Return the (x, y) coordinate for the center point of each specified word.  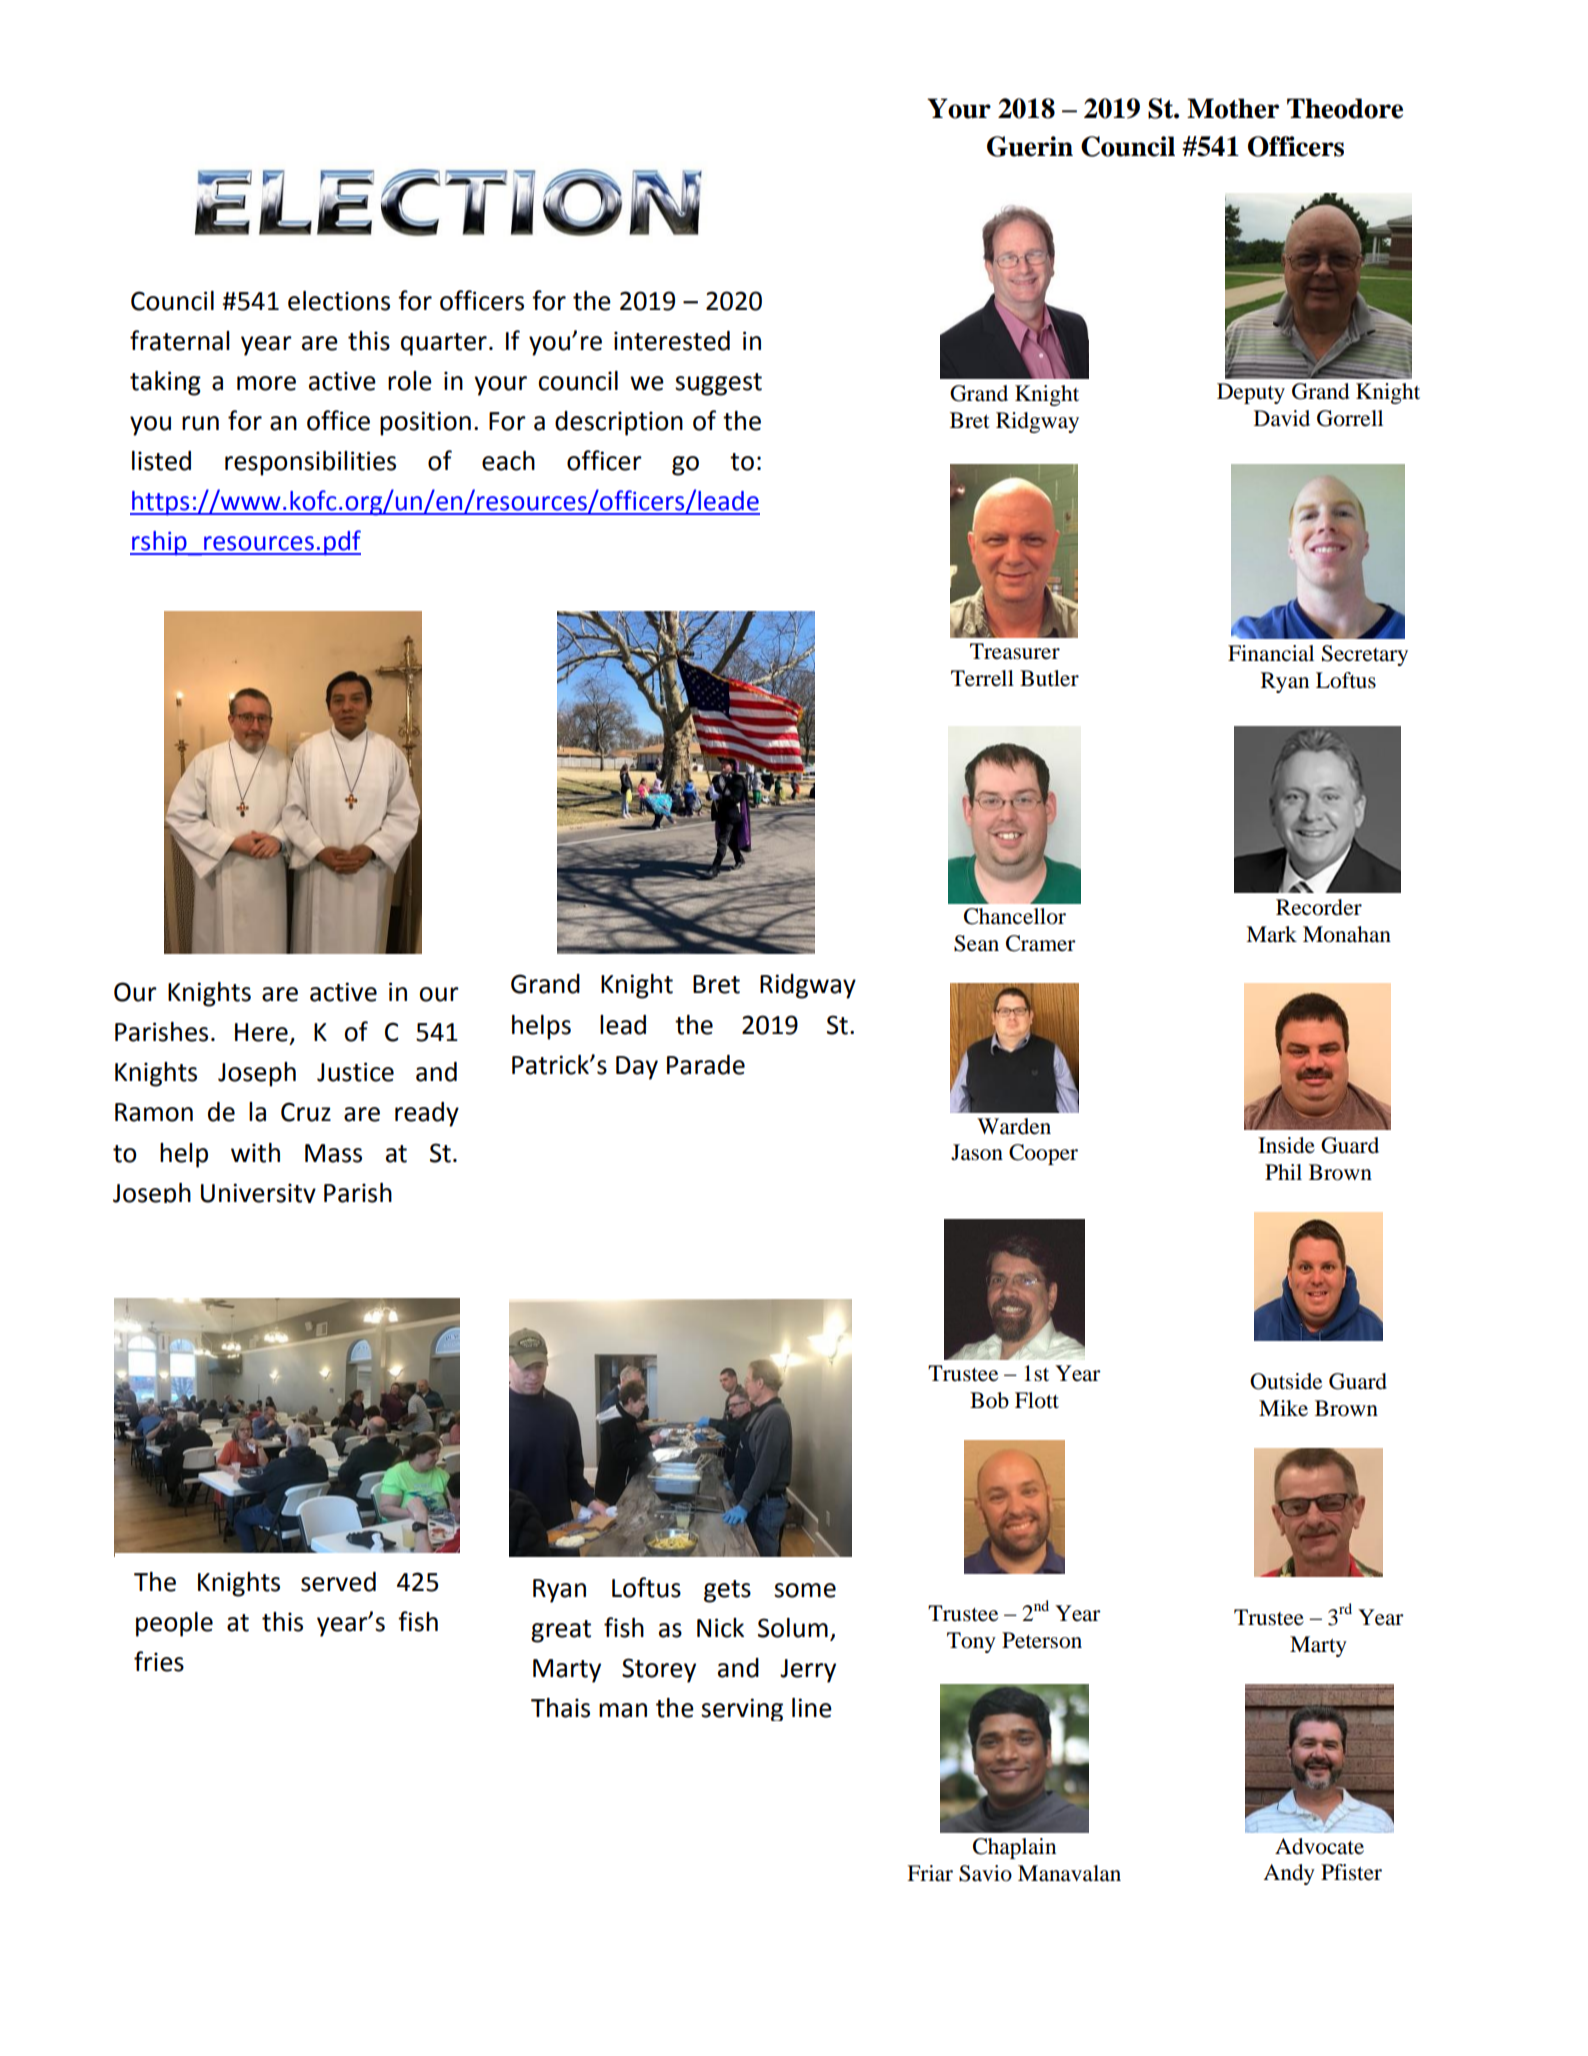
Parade (706, 1065)
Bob (989, 1400)
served (338, 1582)
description (619, 423)
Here (261, 1032)
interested (672, 341)
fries (159, 1661)
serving (742, 1709)
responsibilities (310, 463)
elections (339, 301)
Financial (1271, 653)
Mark (1271, 934)
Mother (1233, 108)
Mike (1283, 1408)
